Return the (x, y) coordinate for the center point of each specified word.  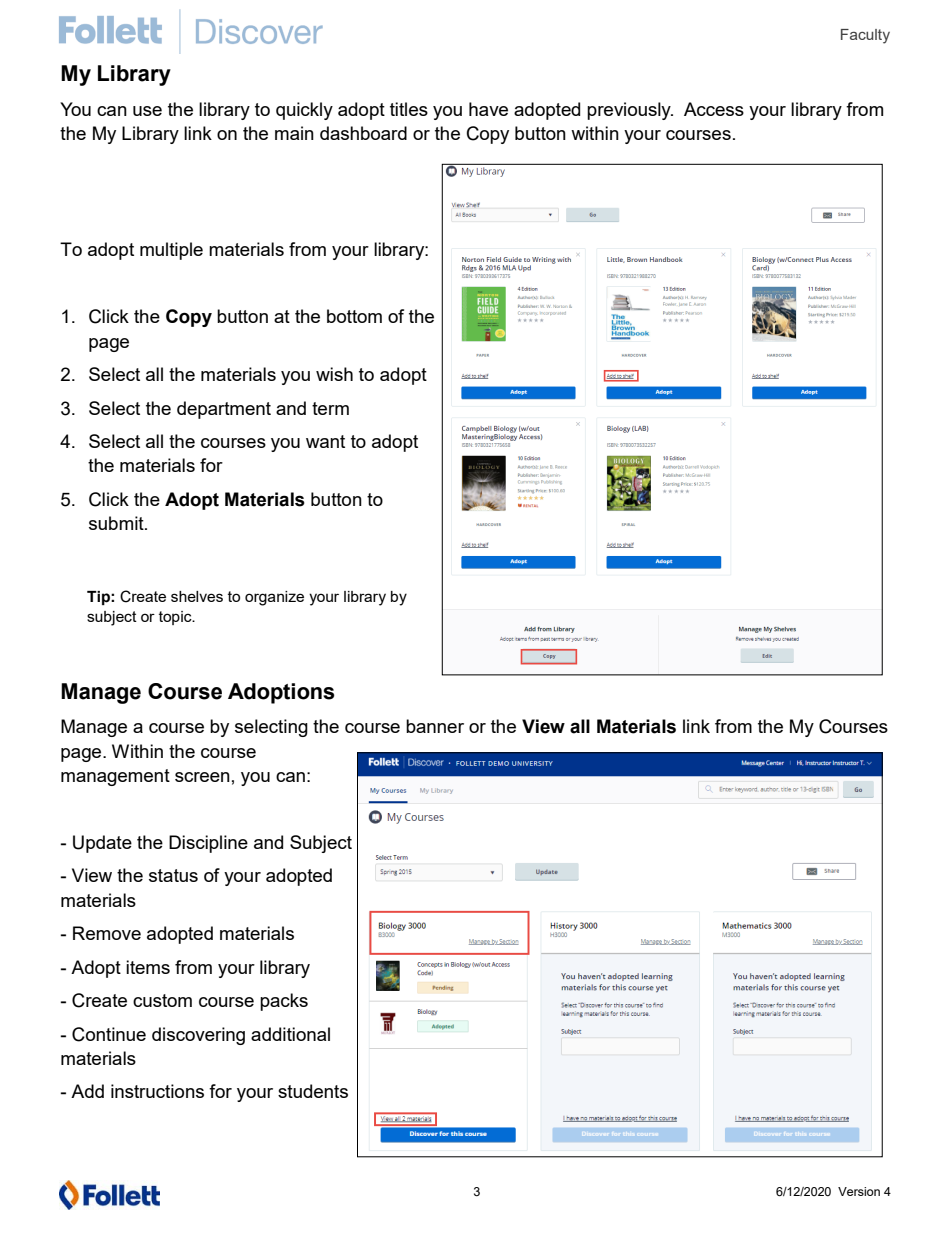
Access (714, 109)
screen (202, 777)
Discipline (208, 844)
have (488, 109)
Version (859, 1191)
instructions (157, 1091)
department (224, 410)
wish (334, 374)
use (147, 111)
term (330, 408)
